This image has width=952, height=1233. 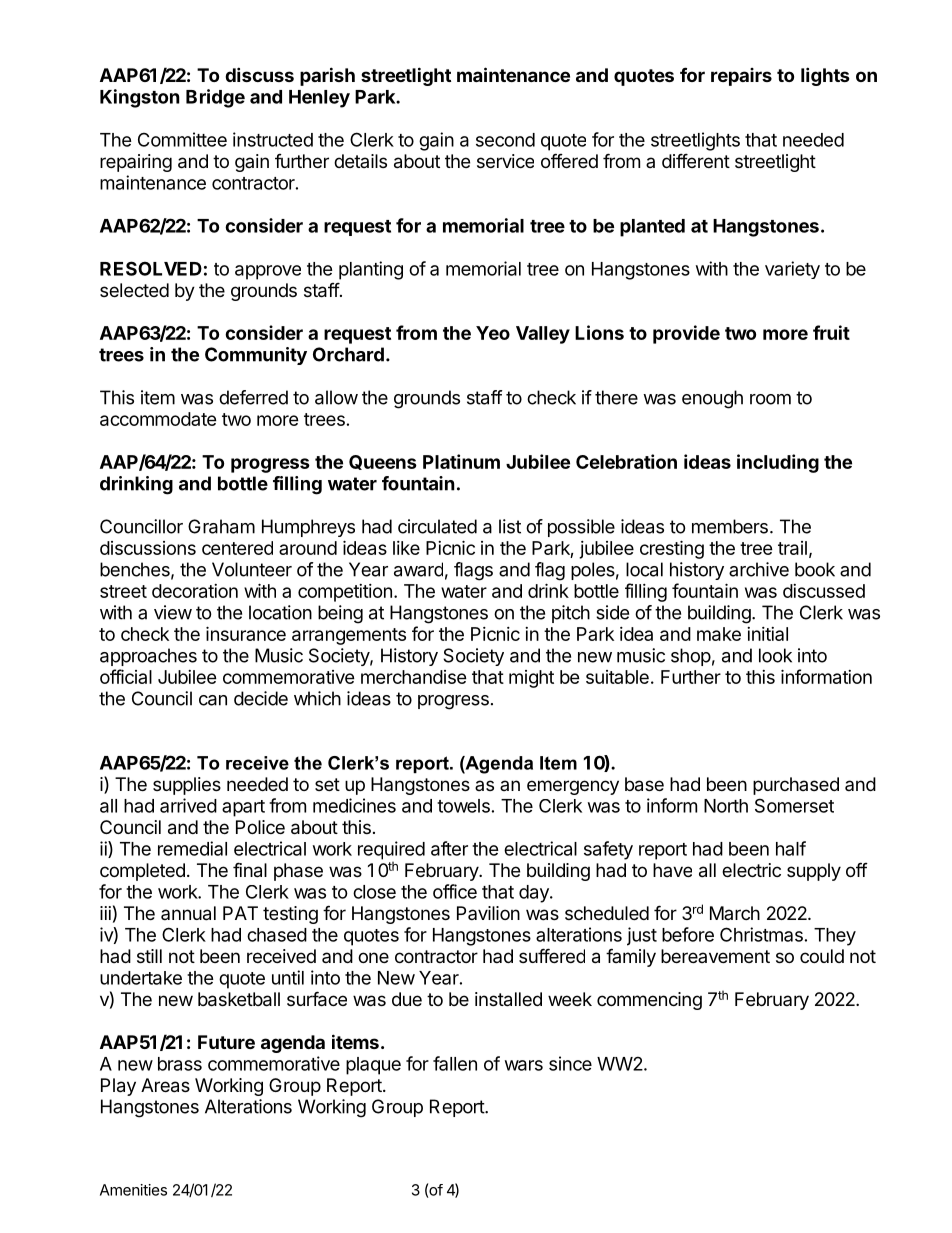 I want to click on Amenities, so click(x=133, y=1190).
